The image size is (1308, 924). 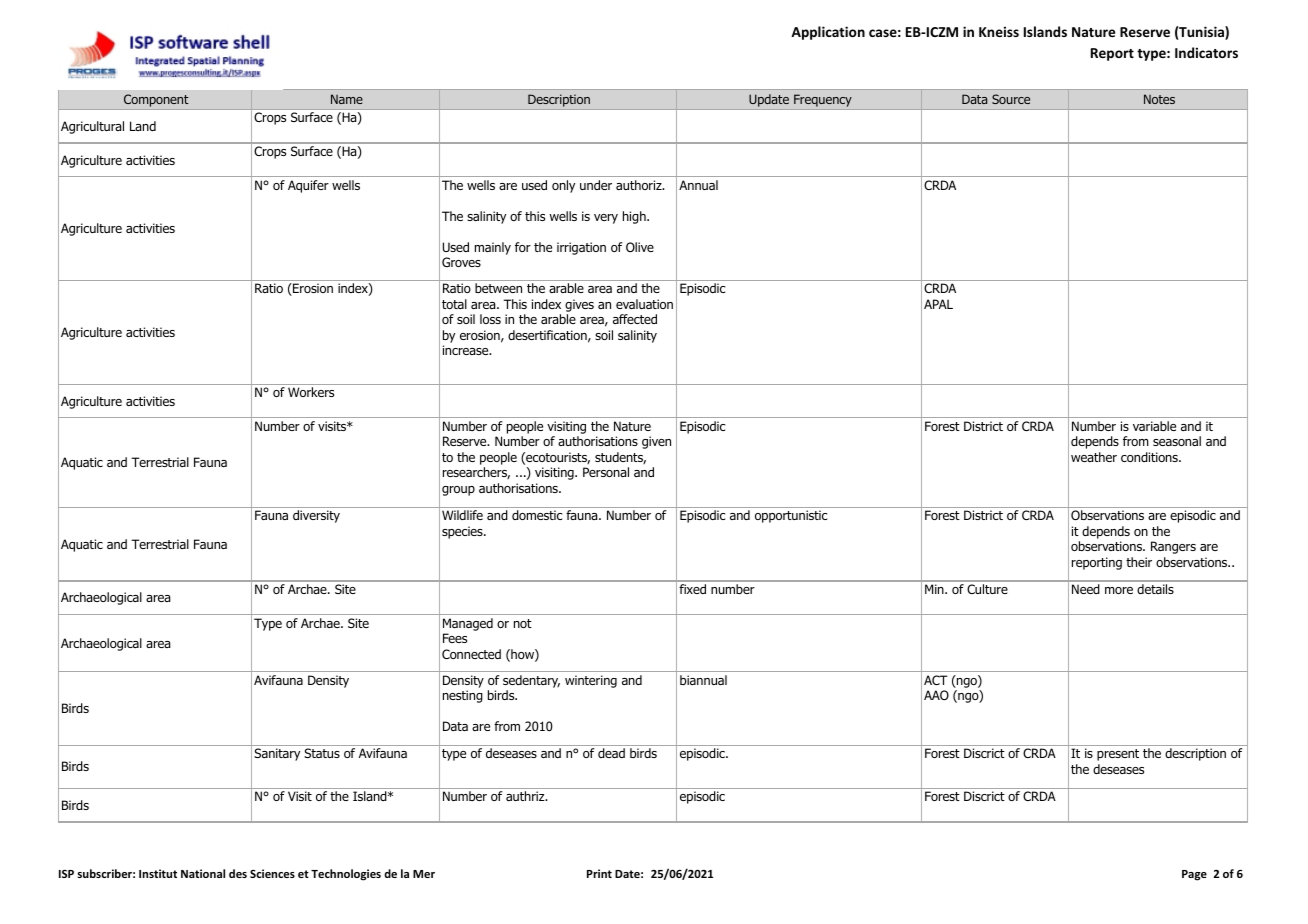 I want to click on Component, so click(x=156, y=100).
